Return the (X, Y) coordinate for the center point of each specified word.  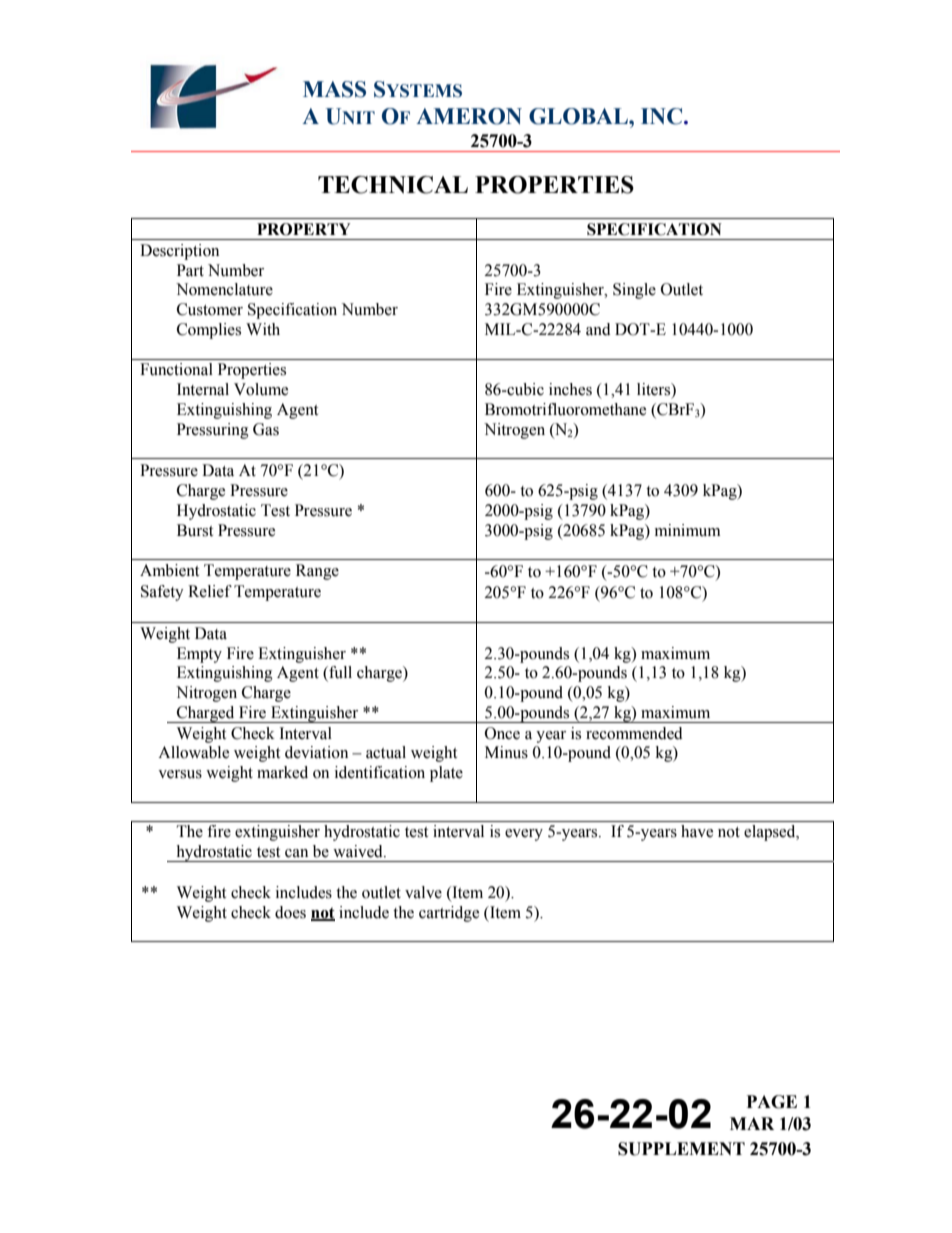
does (290, 912)
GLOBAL (579, 116)
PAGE (772, 1102)
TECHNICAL (393, 185)
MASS (334, 89)
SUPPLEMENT (681, 1149)
